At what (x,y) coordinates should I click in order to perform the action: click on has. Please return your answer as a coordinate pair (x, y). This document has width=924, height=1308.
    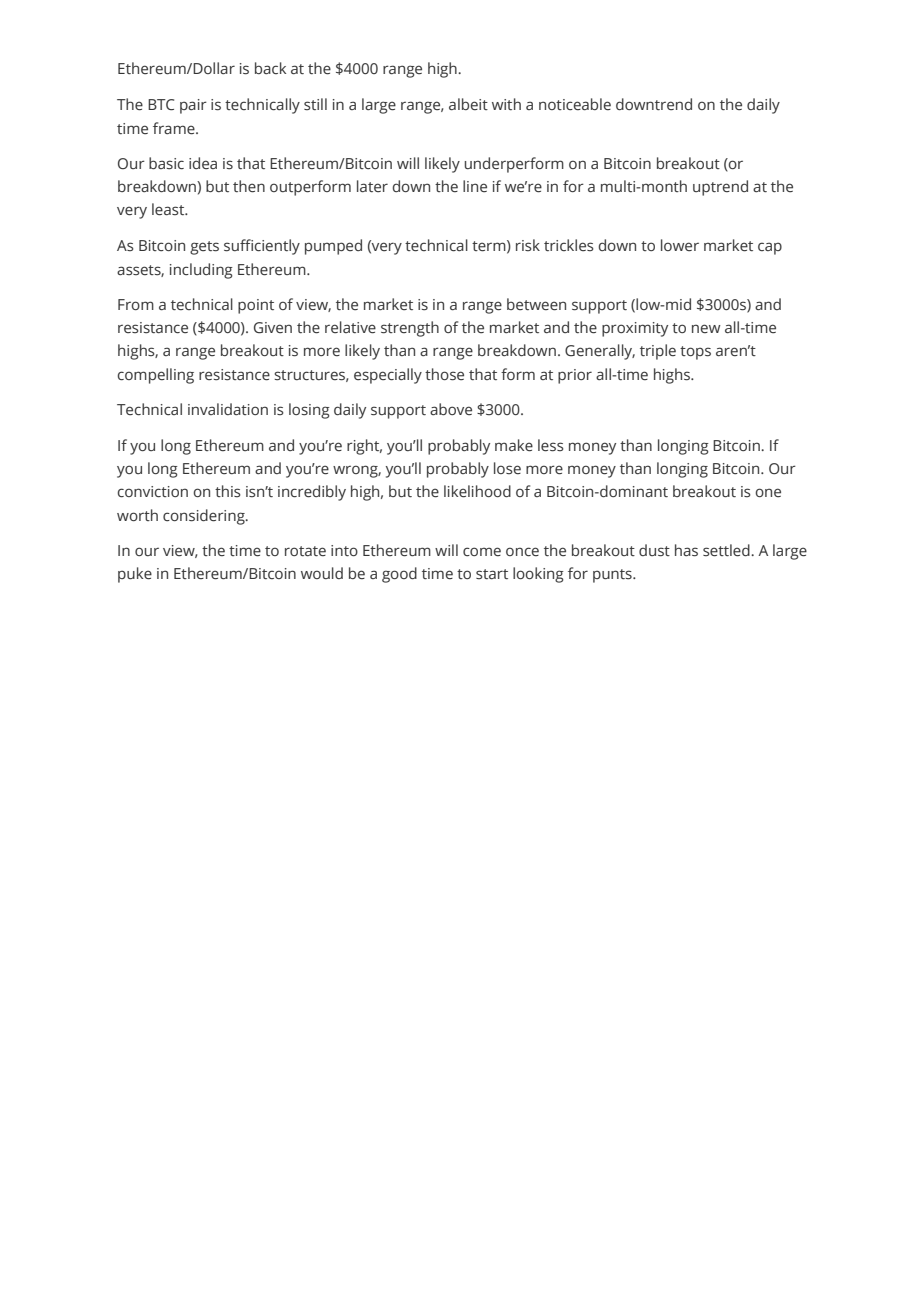
    Looking at the image, I should click on (686, 550).
